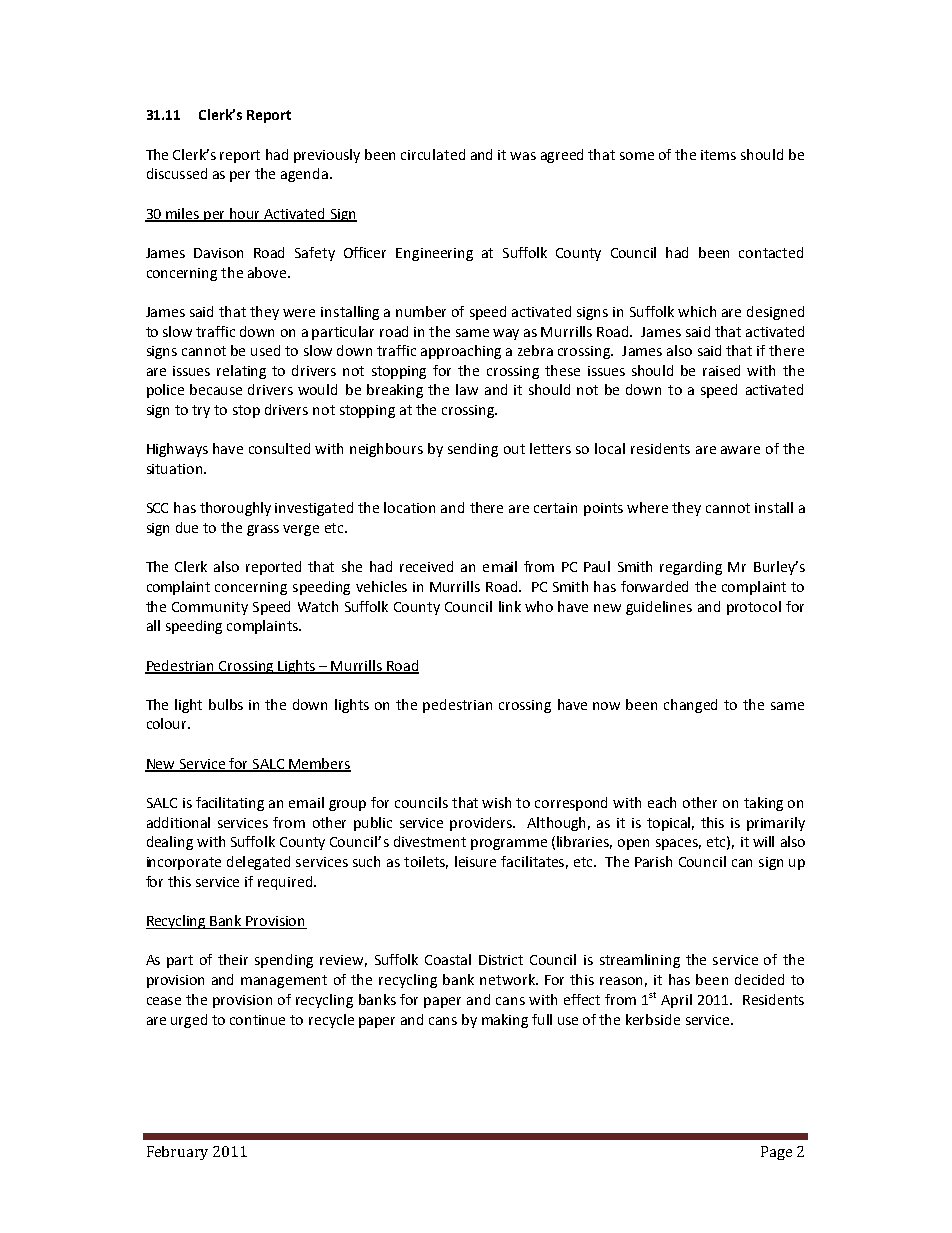 The width and height of the page is (952, 1233). Describe the element at coordinates (177, 1153) in the page. I see `February` at that location.
